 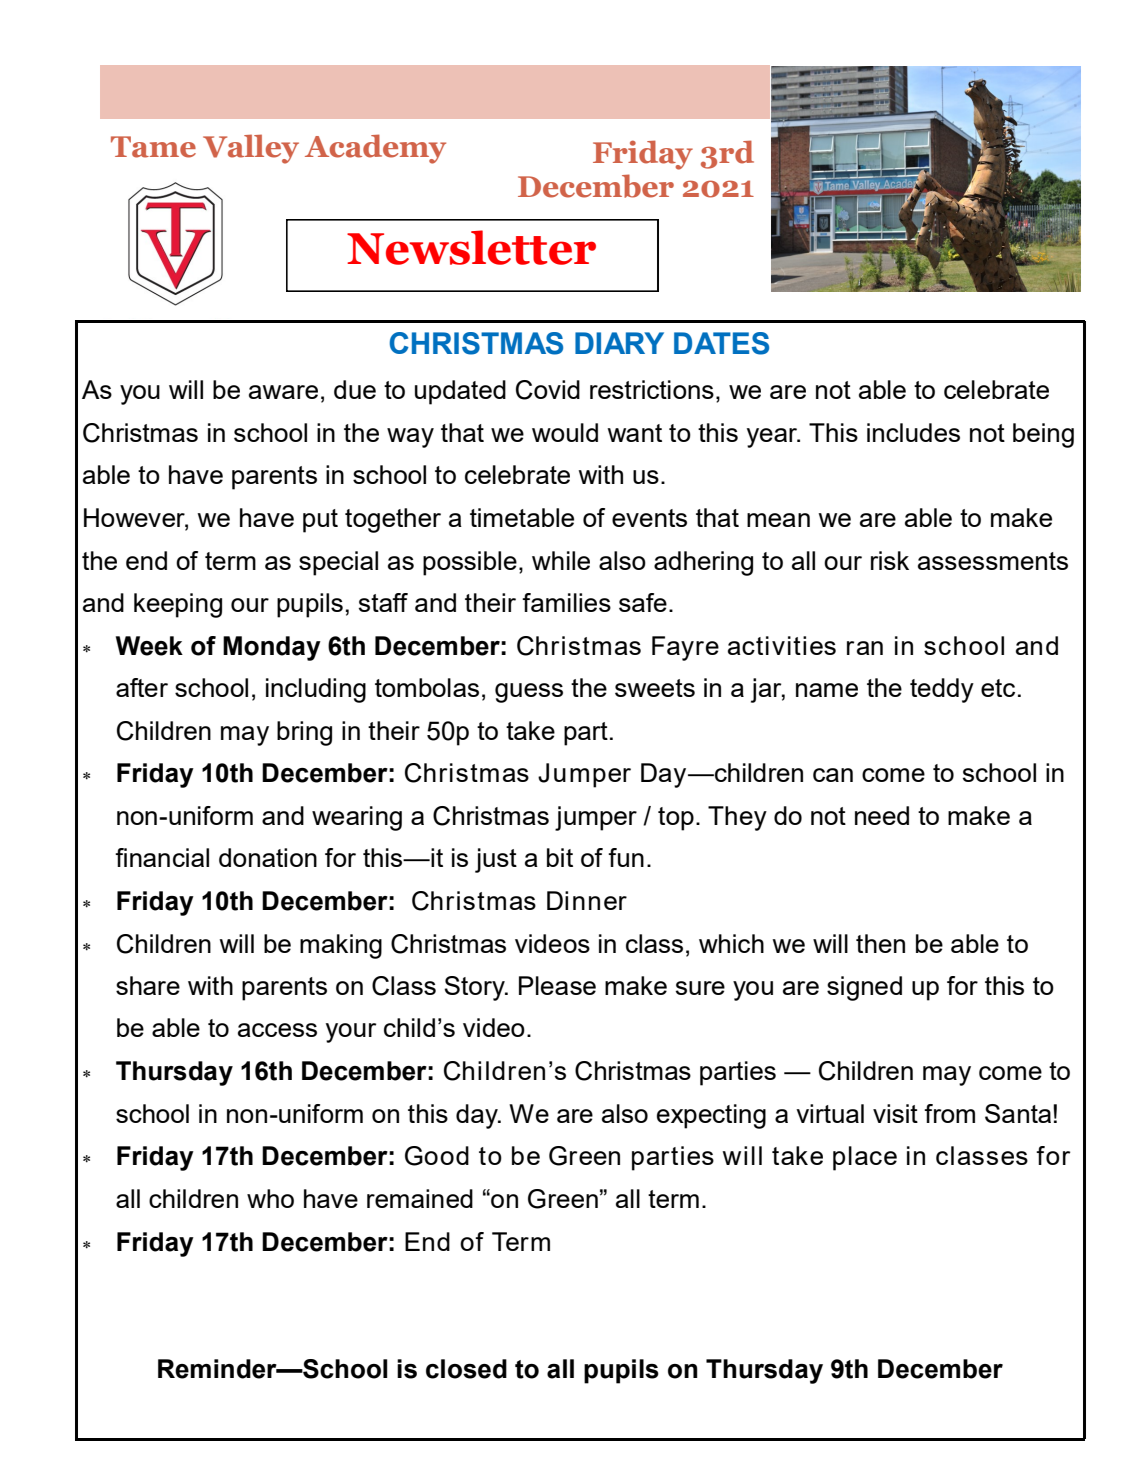 I want to click on DATES, so click(x=721, y=343).
